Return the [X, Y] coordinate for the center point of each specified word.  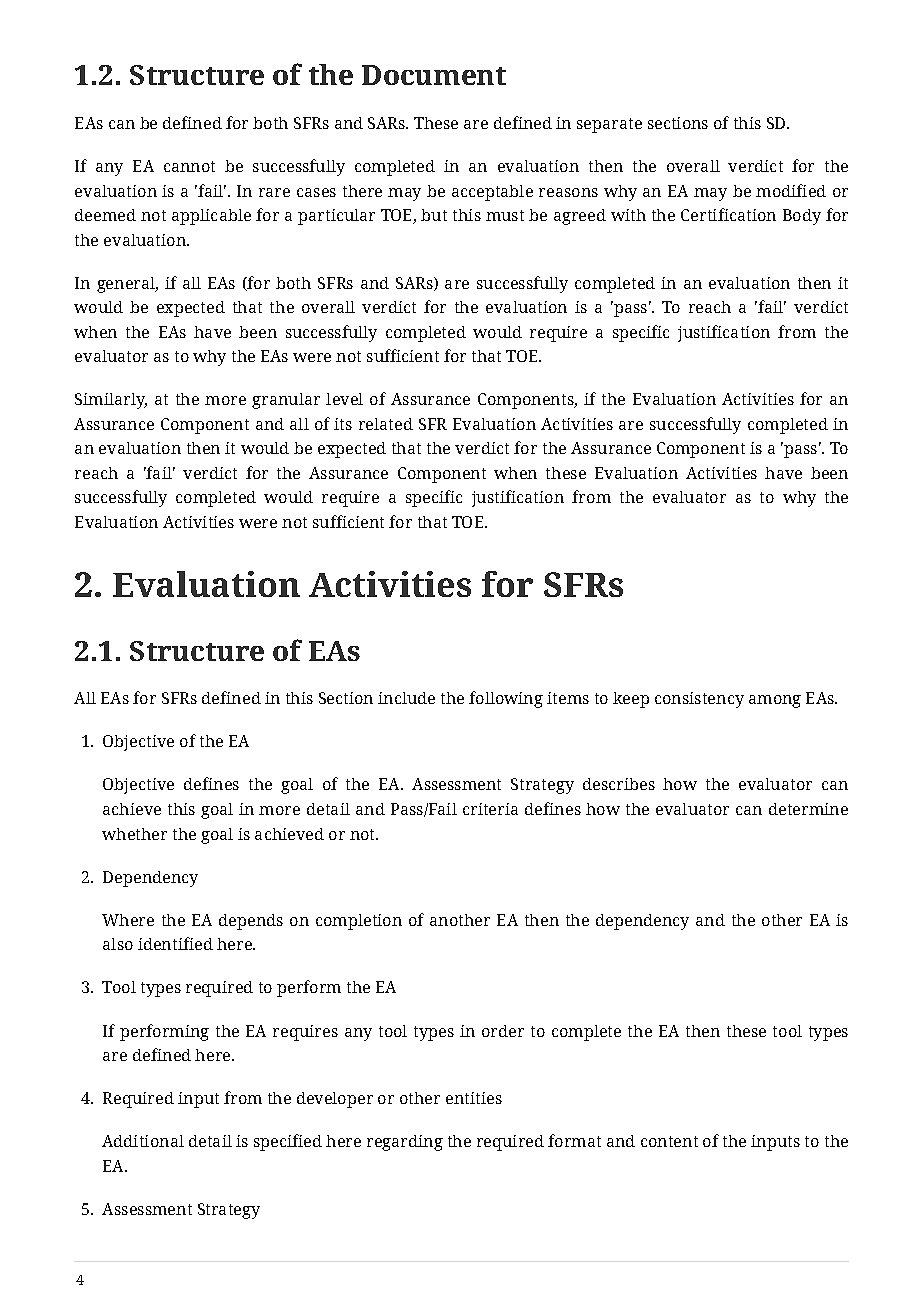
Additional [143, 1141]
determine [808, 809]
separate [609, 125]
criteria [490, 809]
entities [474, 1098]
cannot [189, 166]
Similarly [111, 401]
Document [434, 75]
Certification [728, 214]
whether [134, 834]
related [386, 424]
